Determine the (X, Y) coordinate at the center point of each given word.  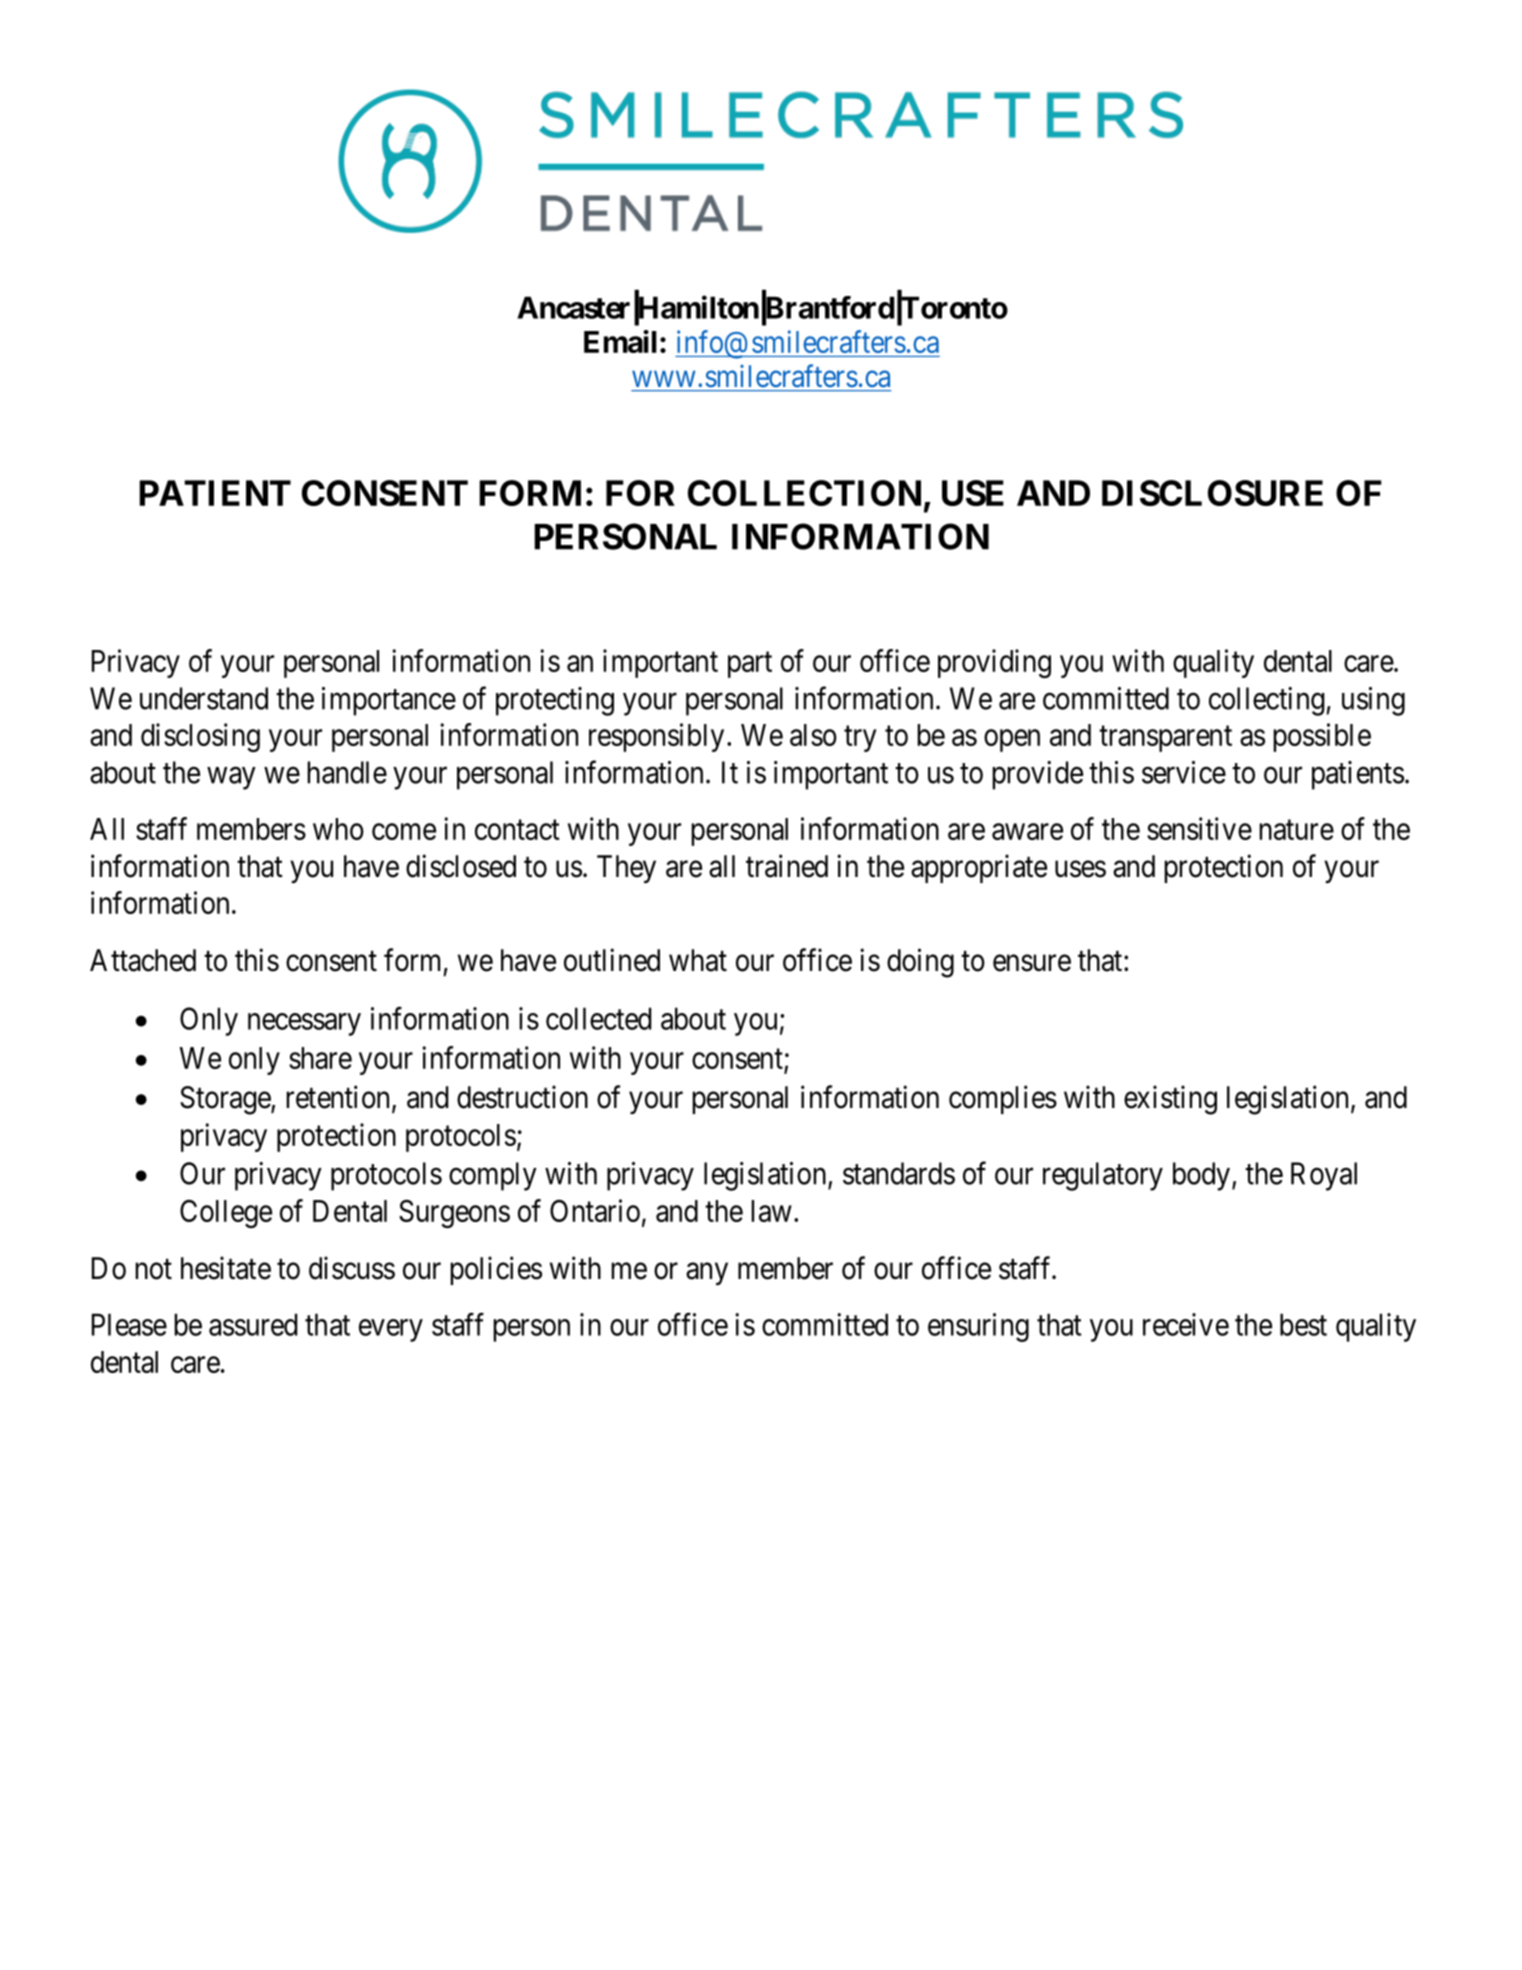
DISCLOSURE (1212, 493)
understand (204, 698)
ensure (1032, 963)
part (750, 665)
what (698, 960)
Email (620, 341)
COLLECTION (804, 493)
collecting (1268, 701)
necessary (304, 1024)
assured (253, 1324)
